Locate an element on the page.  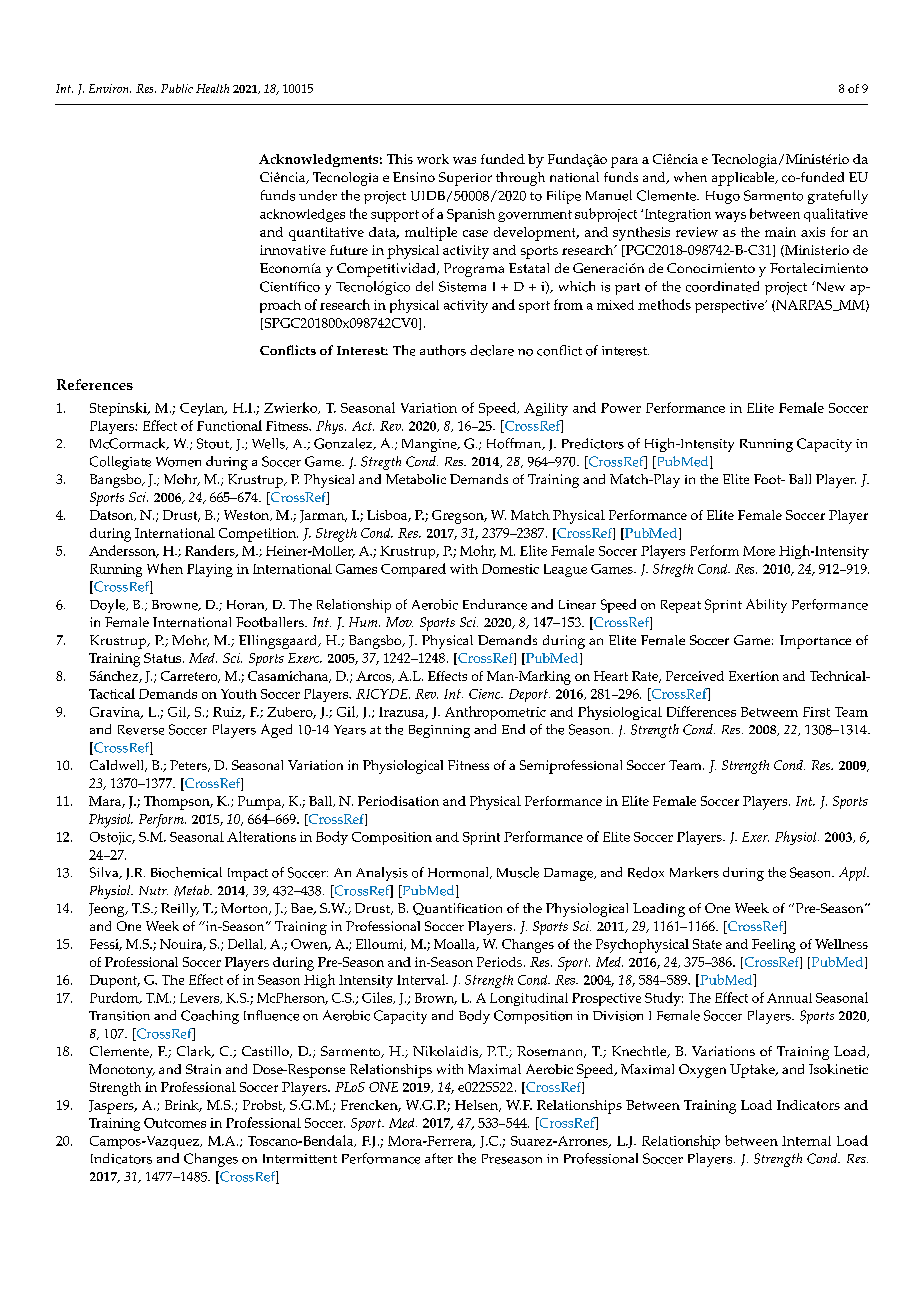
Outcomes is located at coordinates (175, 1123).
